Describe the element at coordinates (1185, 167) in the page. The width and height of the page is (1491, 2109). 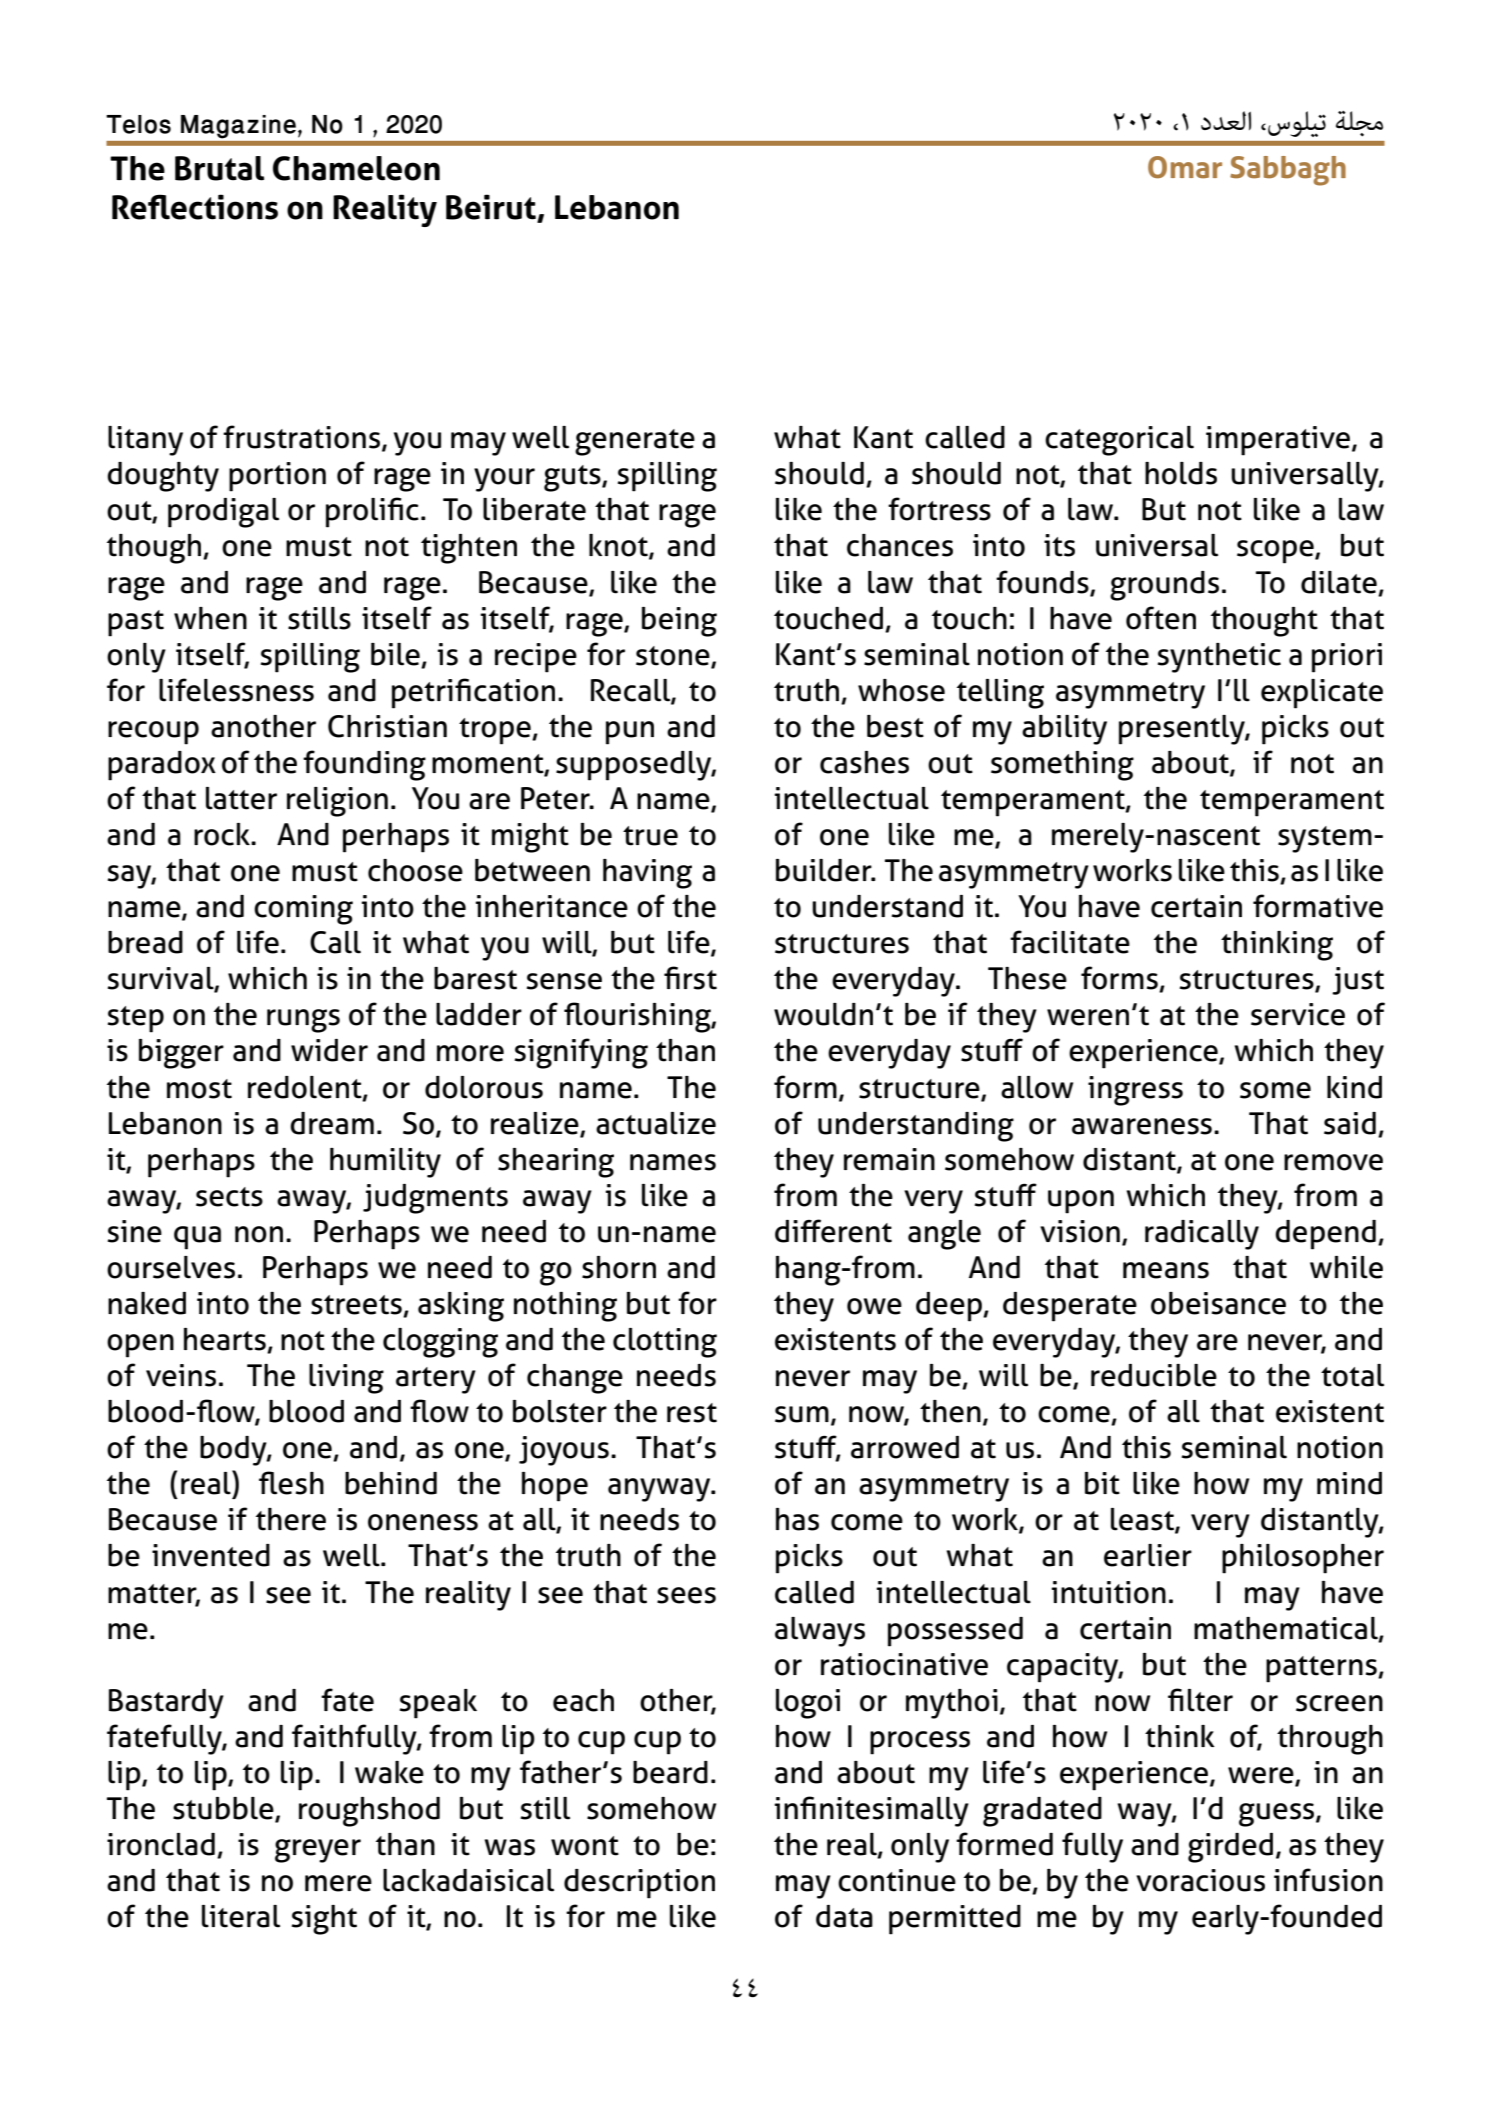
I see `Omar` at that location.
